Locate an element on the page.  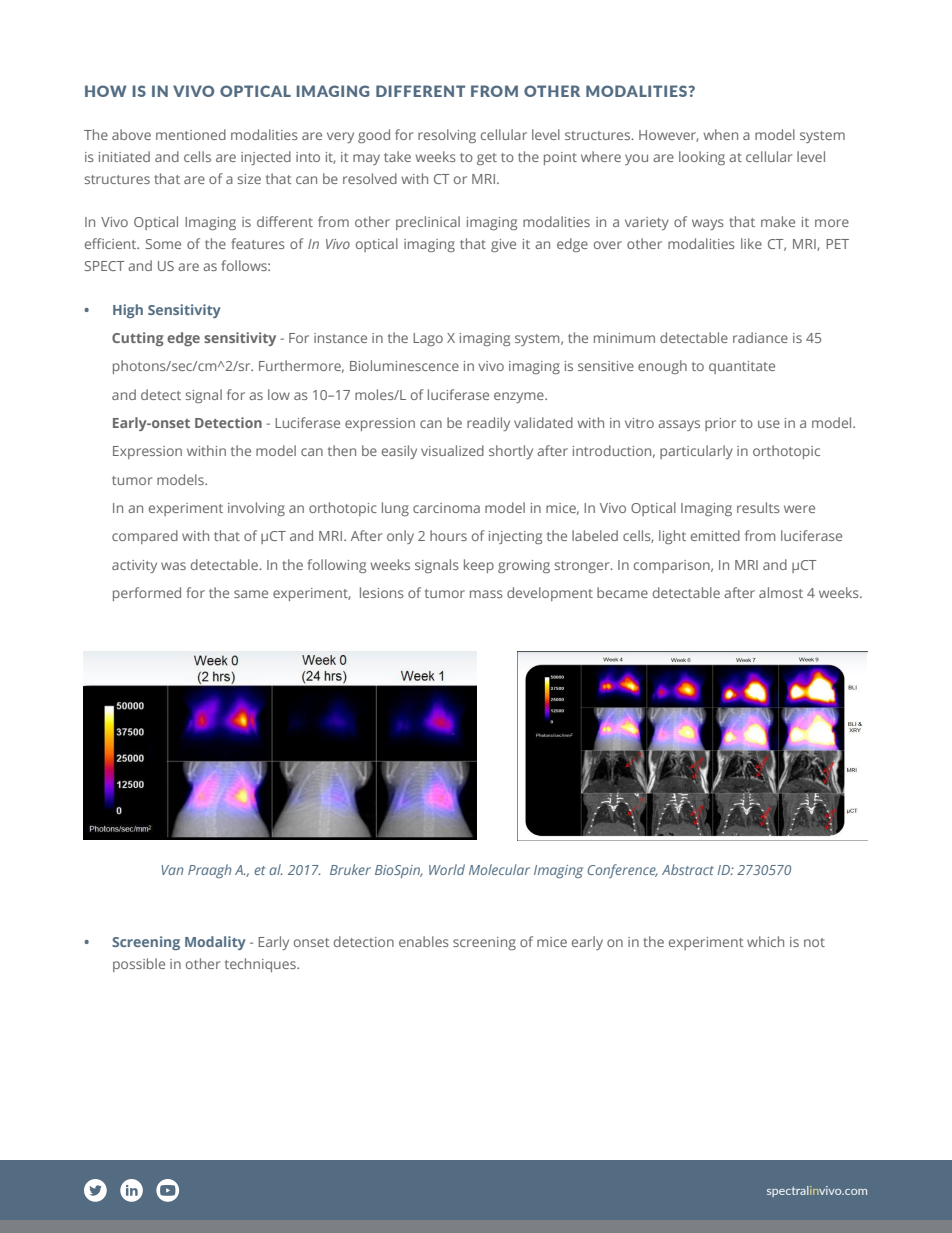
mentioned is located at coordinates (191, 134).
